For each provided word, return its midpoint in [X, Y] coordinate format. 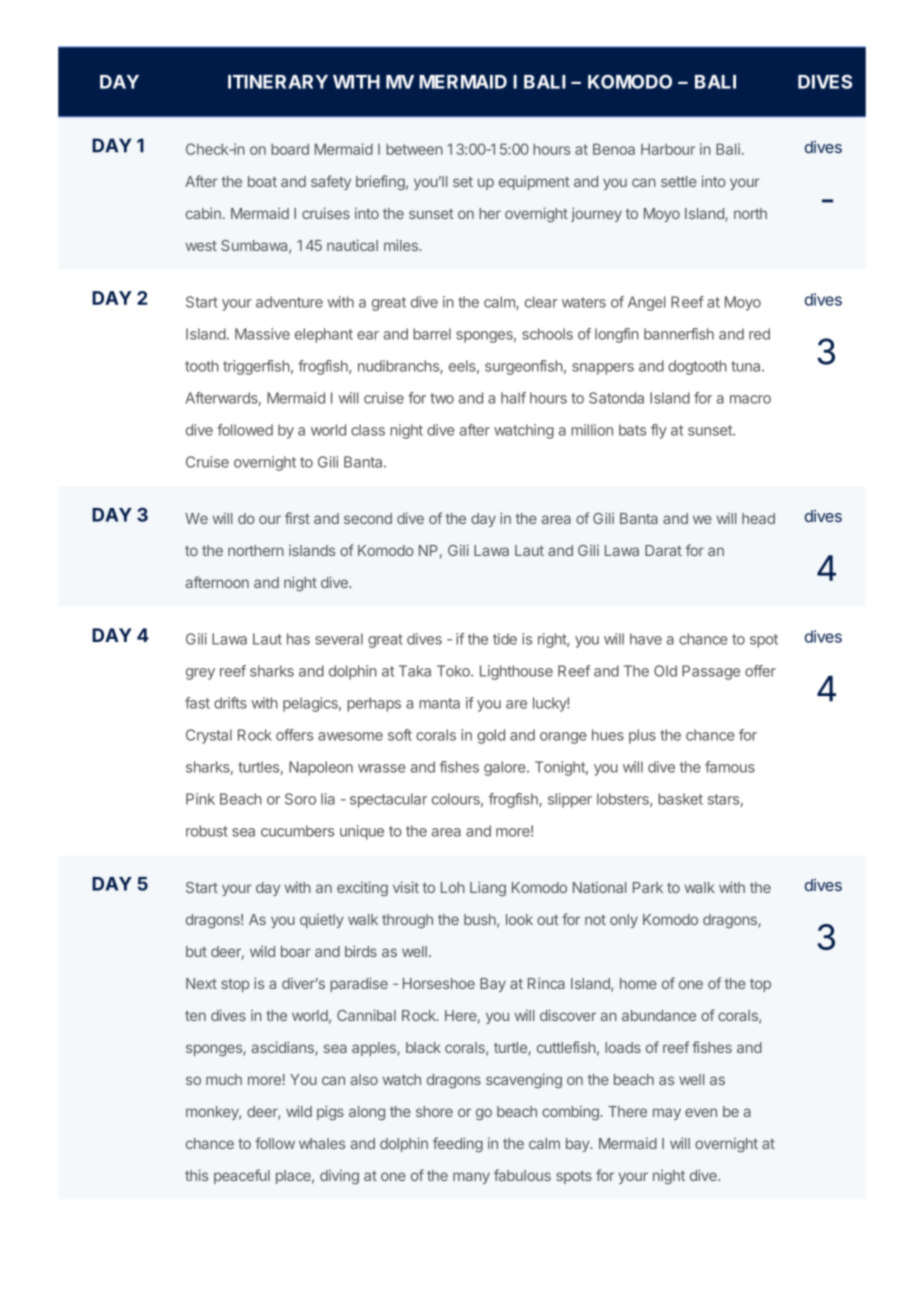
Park [648, 887]
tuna [747, 366]
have [646, 639]
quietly [322, 920]
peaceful [242, 1176]
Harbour [668, 149]
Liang [488, 888]
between [414, 149]
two [442, 398]
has [298, 639]
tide [505, 639]
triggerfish [256, 367]
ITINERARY [278, 82]
